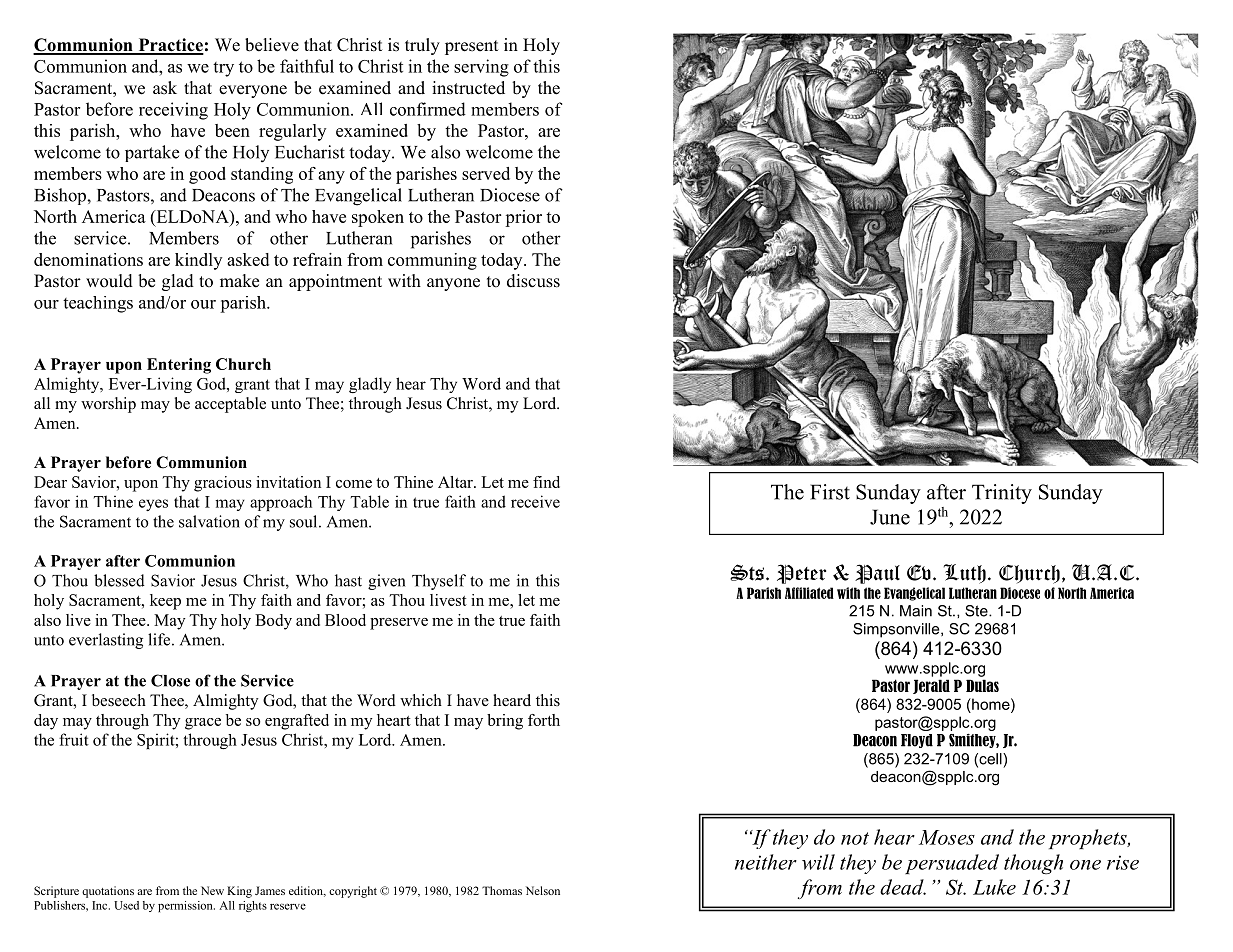 The height and width of the document is (952, 1233). I want to click on Trinity, so click(1002, 494).
